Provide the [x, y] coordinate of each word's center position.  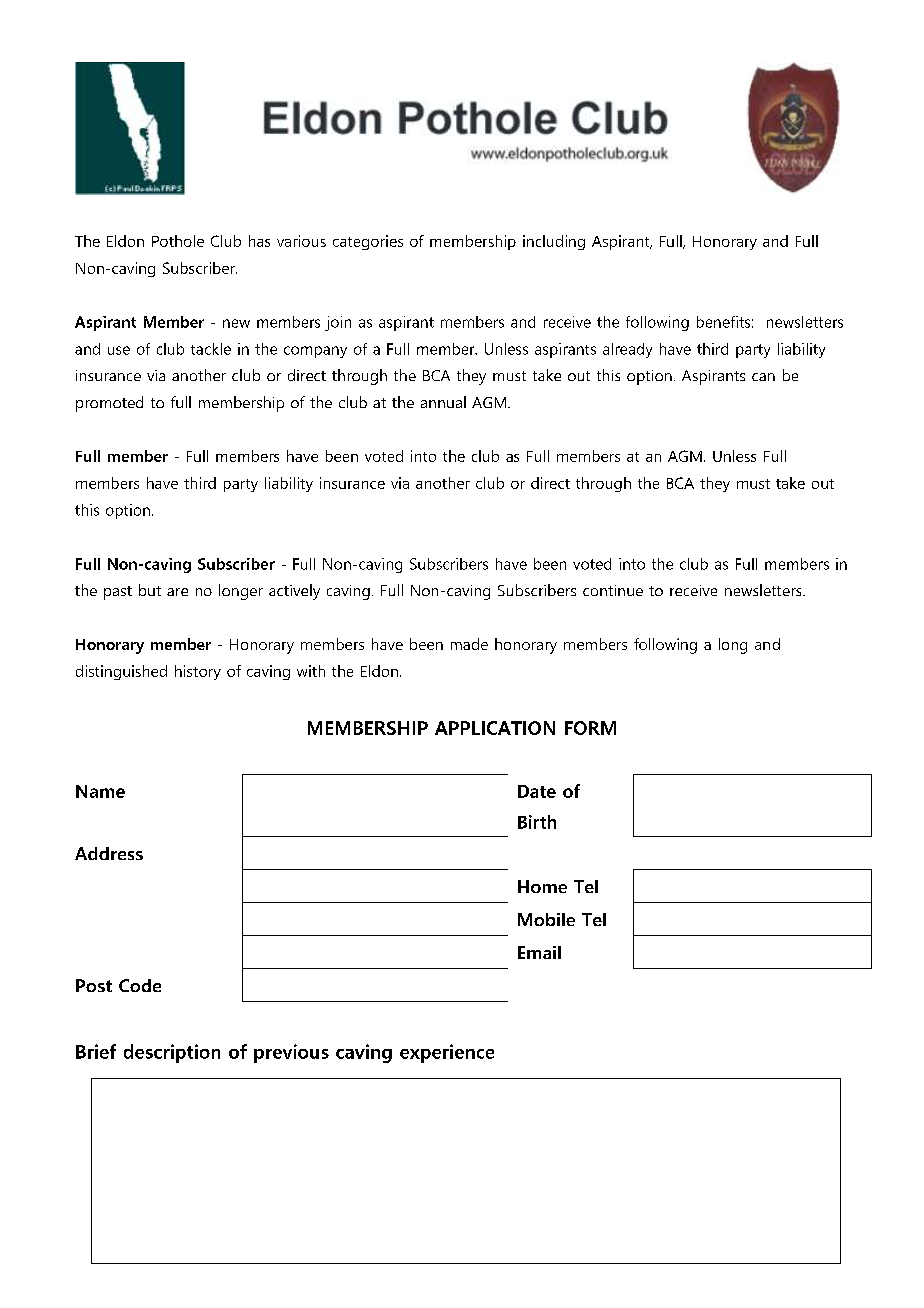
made [469, 644]
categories [368, 242]
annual [443, 402]
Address [109, 853]
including [554, 242]
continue [613, 590]
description [172, 1053]
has [259, 241]
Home [542, 886]
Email [539, 952]
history [198, 672]
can [763, 377]
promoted [109, 404]
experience [447, 1053]
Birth [537, 822]
